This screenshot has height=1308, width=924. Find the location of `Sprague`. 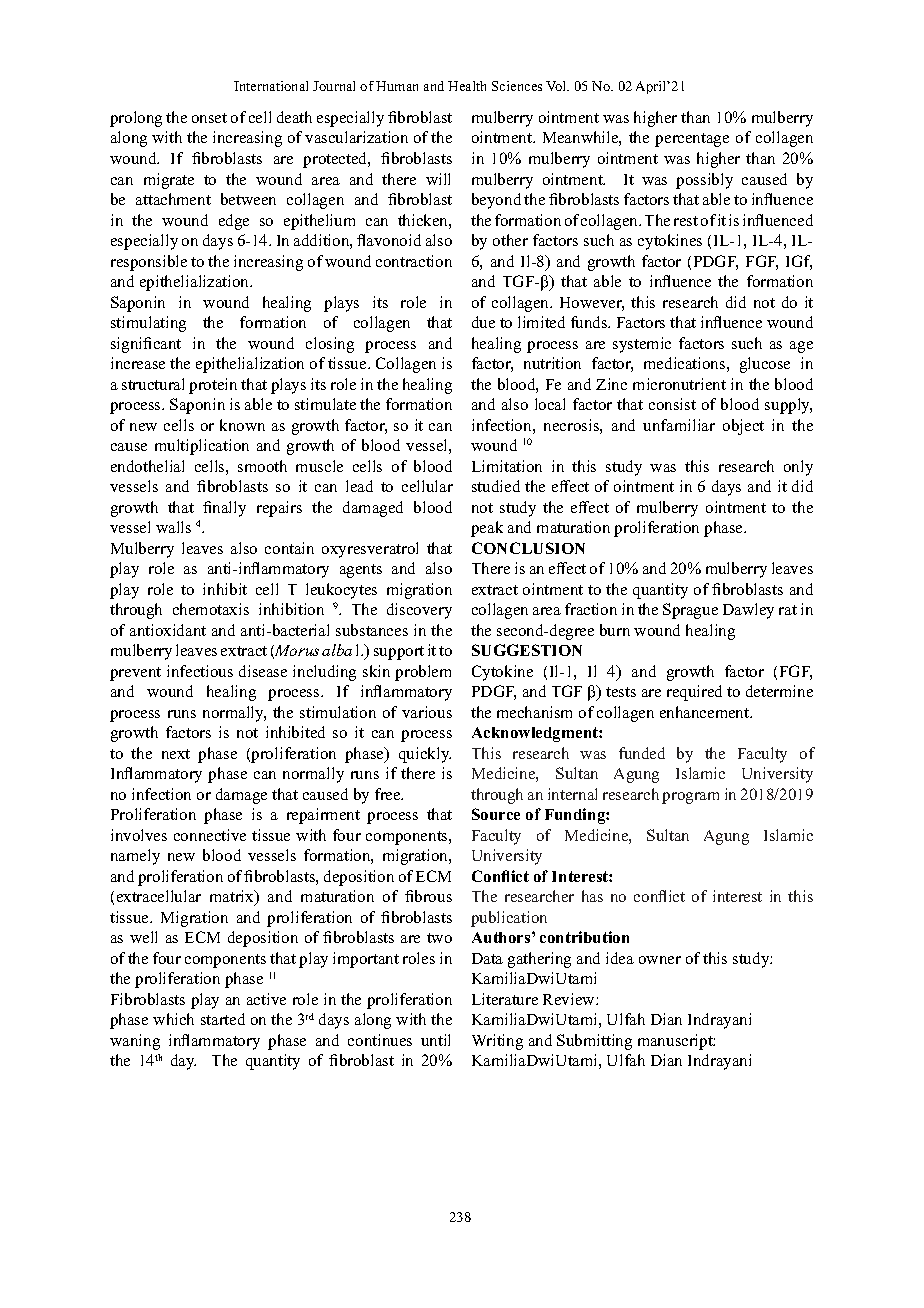

Sprague is located at coordinates (690, 611).
